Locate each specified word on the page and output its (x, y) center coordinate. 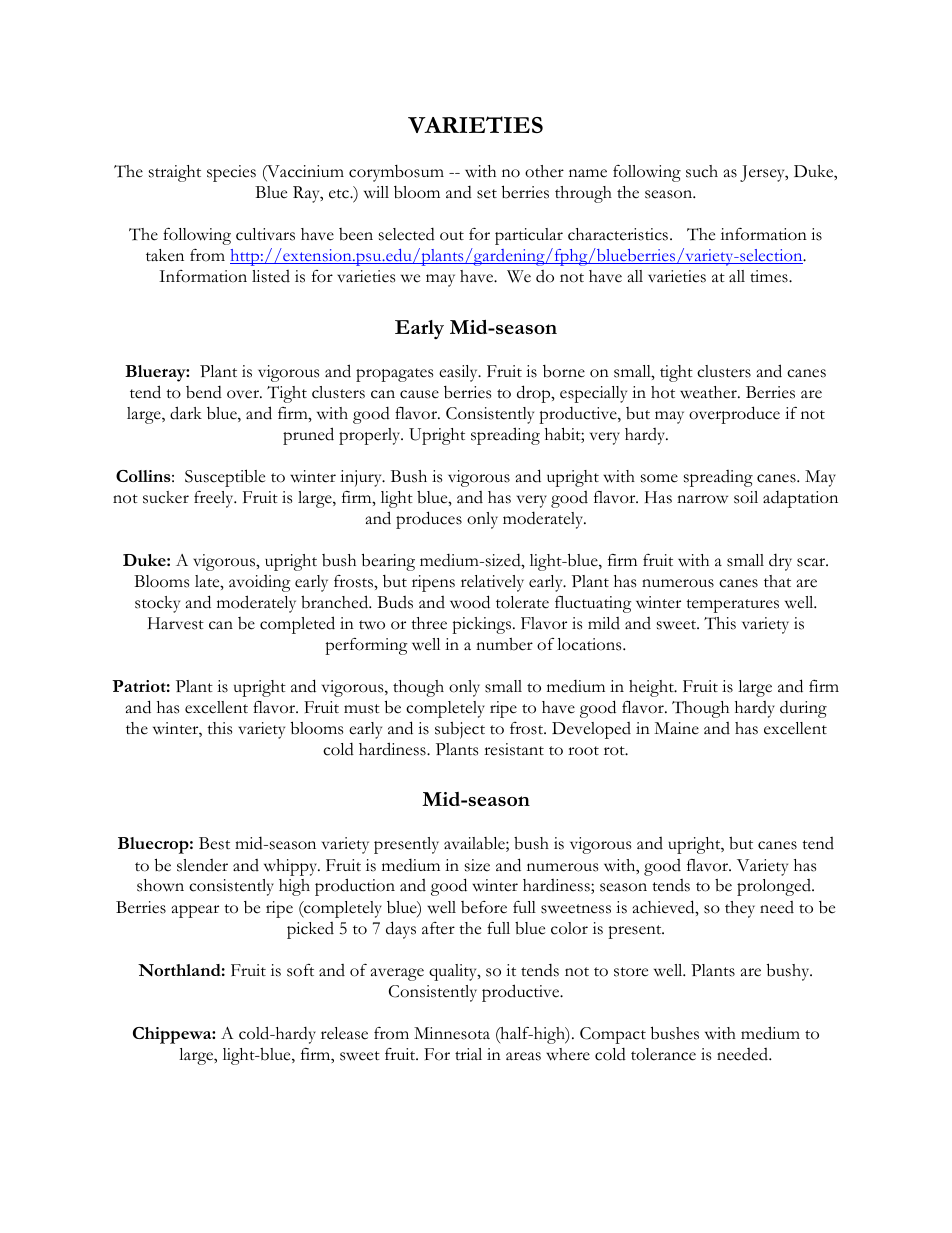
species (231, 173)
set (487, 194)
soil (746, 497)
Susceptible (225, 478)
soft (300, 970)
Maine (676, 728)
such (702, 171)
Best (214, 843)
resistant (514, 749)
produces (429, 520)
